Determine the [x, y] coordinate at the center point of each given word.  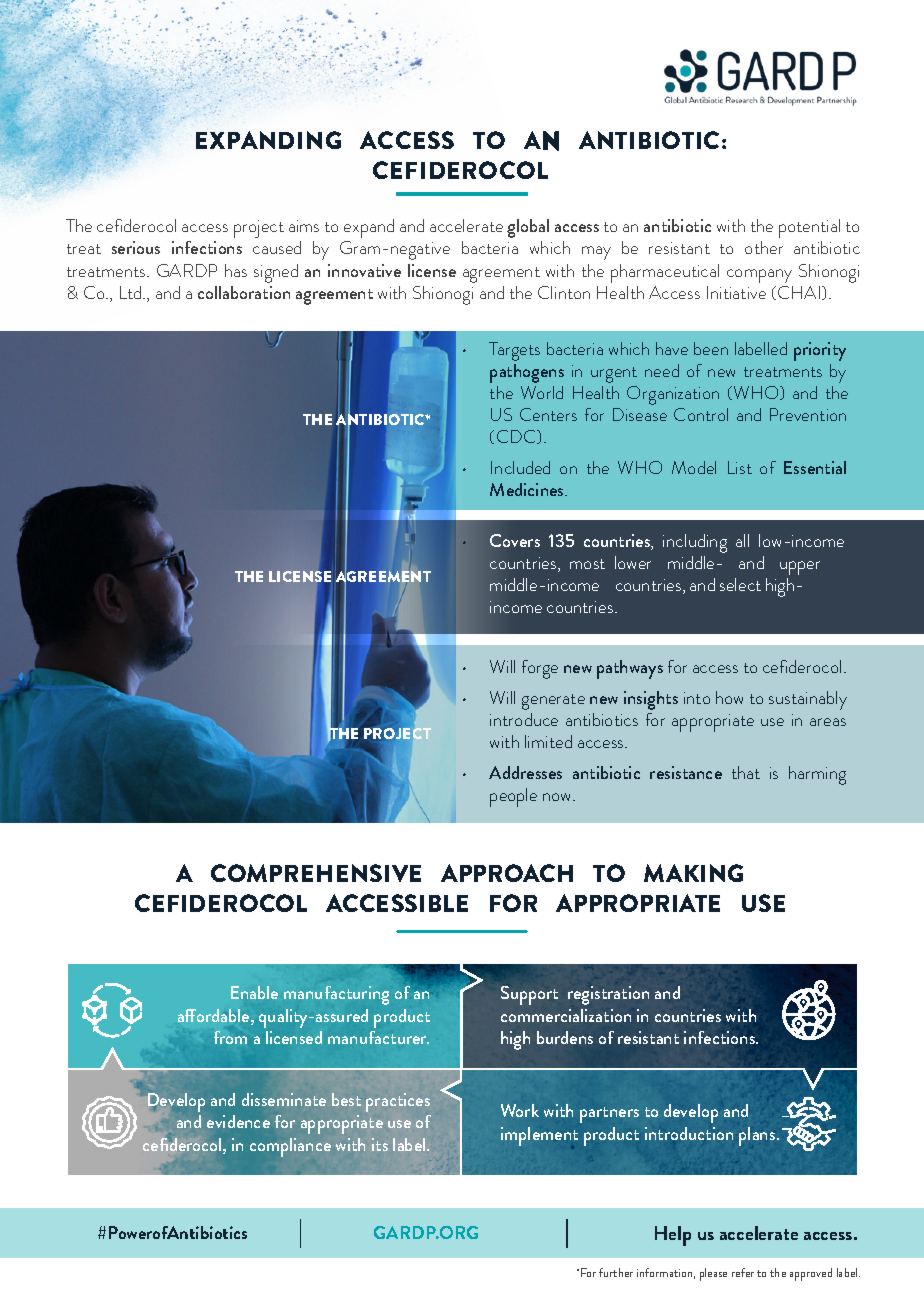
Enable [254, 992]
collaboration [244, 292]
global [528, 228]
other [764, 247]
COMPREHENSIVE [316, 873]
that [746, 772]
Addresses [525, 772]
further [616, 1272]
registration [608, 995]
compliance [290, 1147]
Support [529, 995]
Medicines [528, 489]
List [740, 467]
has [236, 270]
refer [743, 1272]
